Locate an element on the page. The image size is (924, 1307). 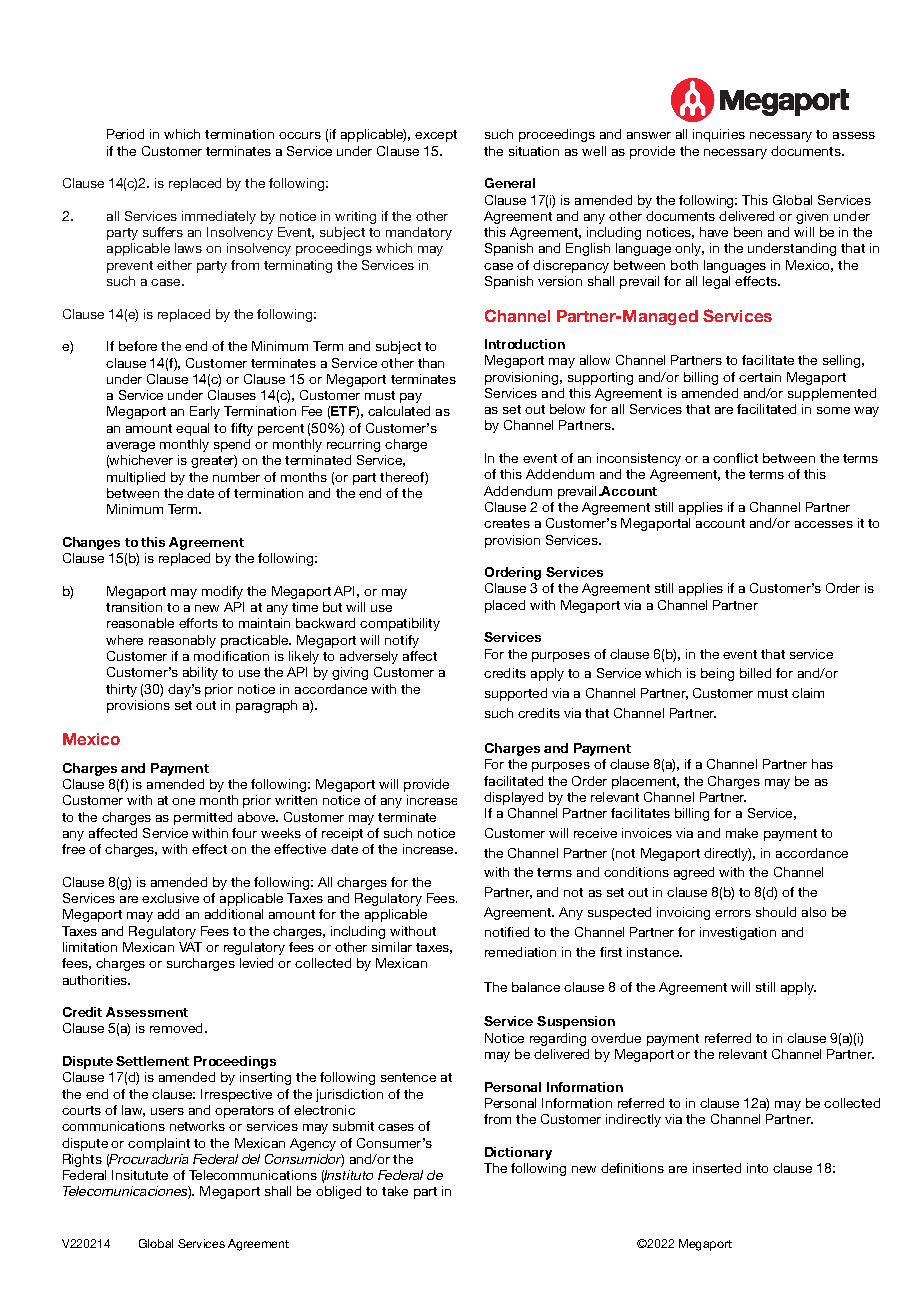
inquiries is located at coordinates (719, 135).
